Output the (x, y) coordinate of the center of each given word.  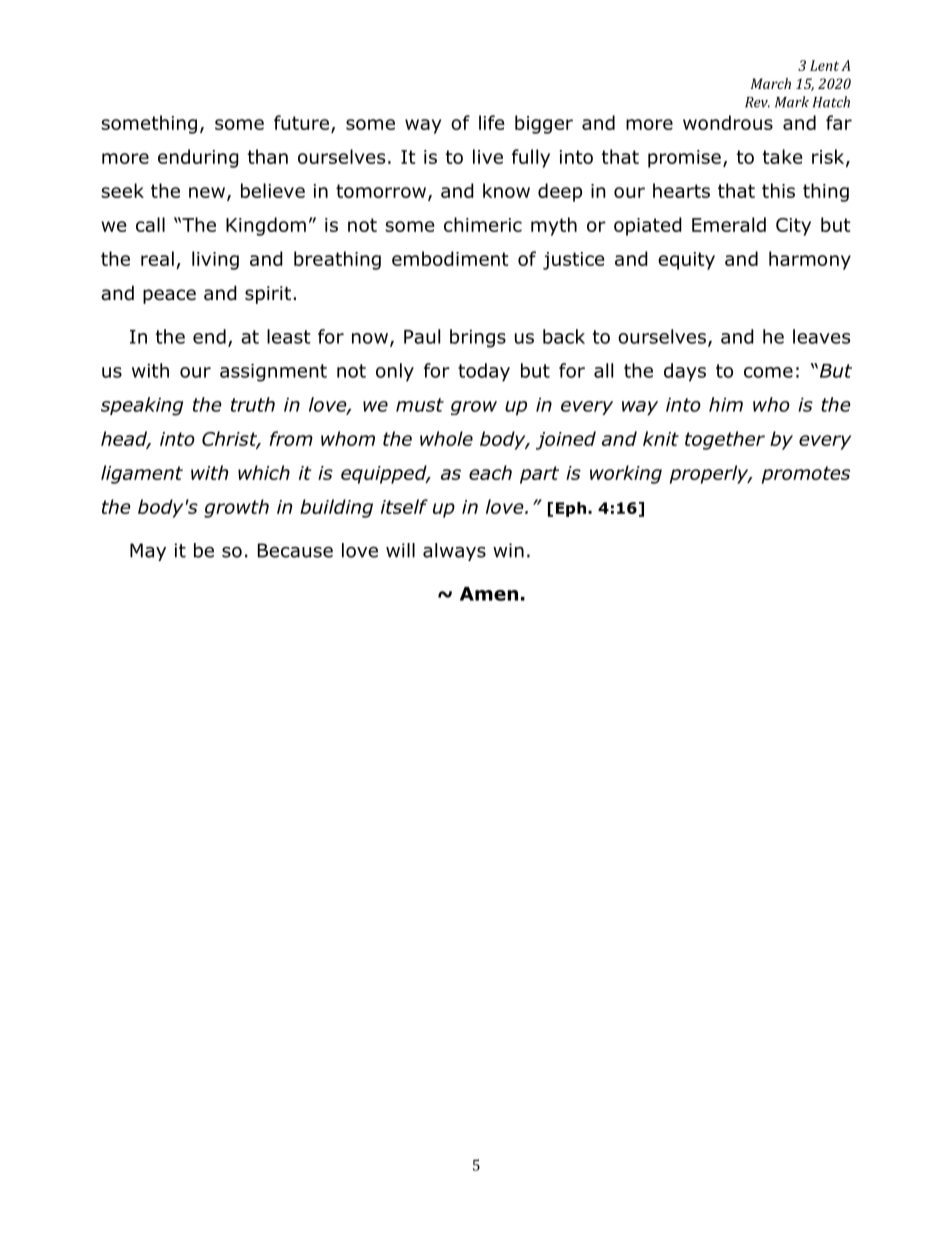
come (768, 372)
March (771, 83)
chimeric (483, 224)
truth (253, 404)
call (150, 224)
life (491, 122)
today (484, 372)
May (148, 552)
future (301, 122)
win (508, 550)
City (793, 227)
